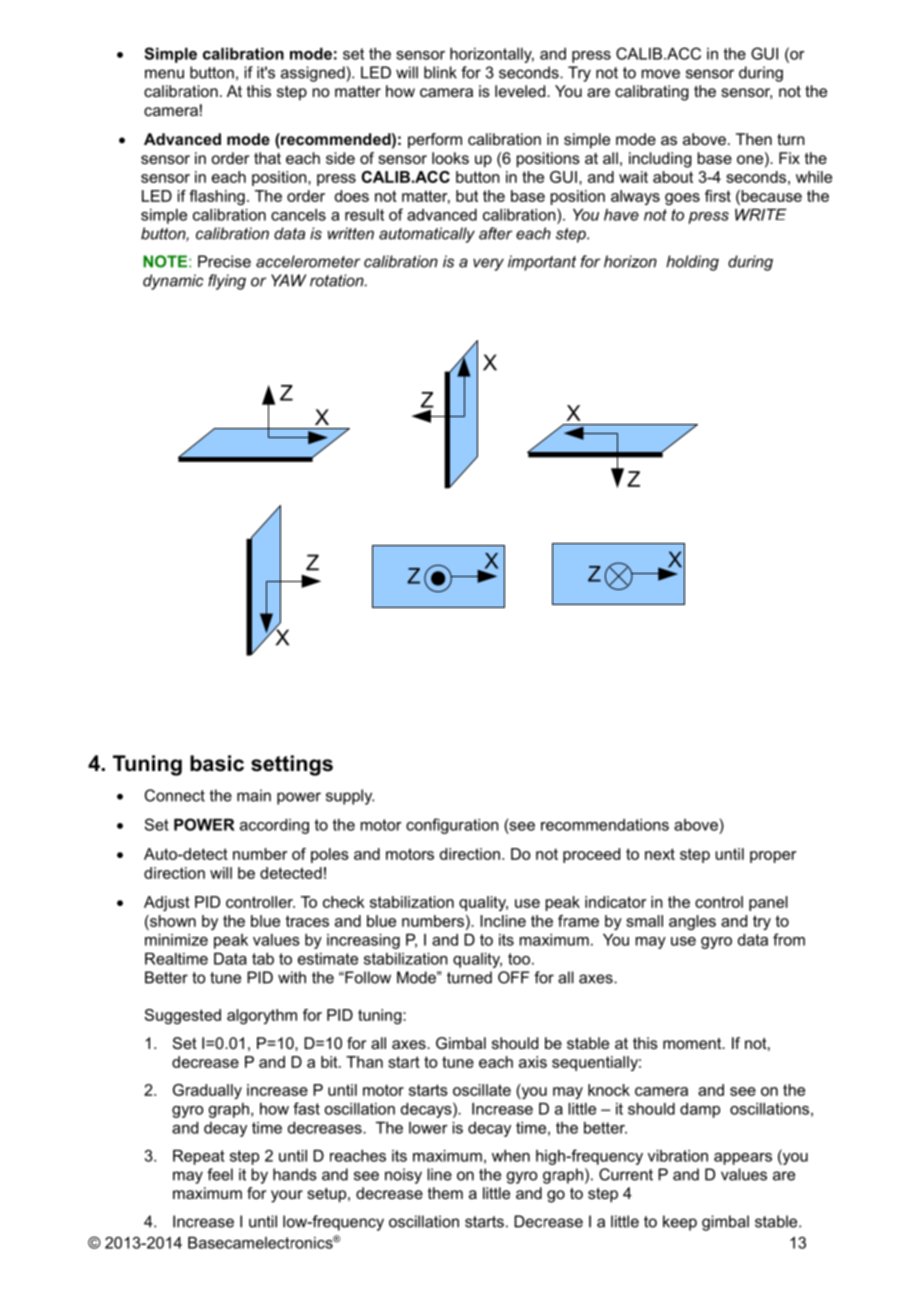 The height and width of the screenshot is (1308, 924). I want to click on proper, so click(773, 857).
